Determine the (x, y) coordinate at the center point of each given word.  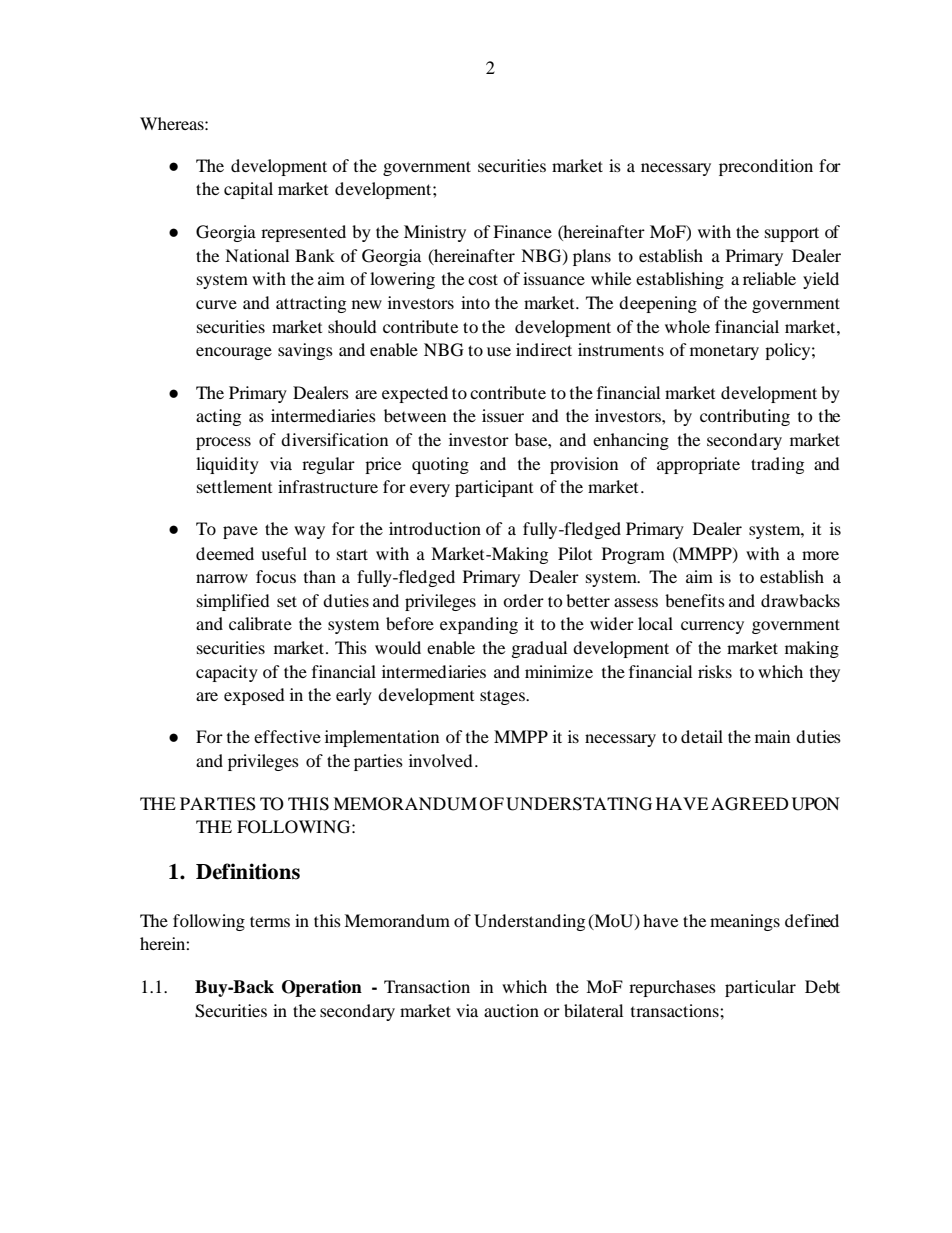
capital (248, 190)
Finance (522, 231)
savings (305, 351)
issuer (503, 415)
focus (276, 576)
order (523, 600)
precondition (766, 167)
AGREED (750, 804)
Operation (322, 988)
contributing (745, 417)
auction (511, 1010)
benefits (695, 600)
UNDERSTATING (579, 804)
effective (287, 736)
